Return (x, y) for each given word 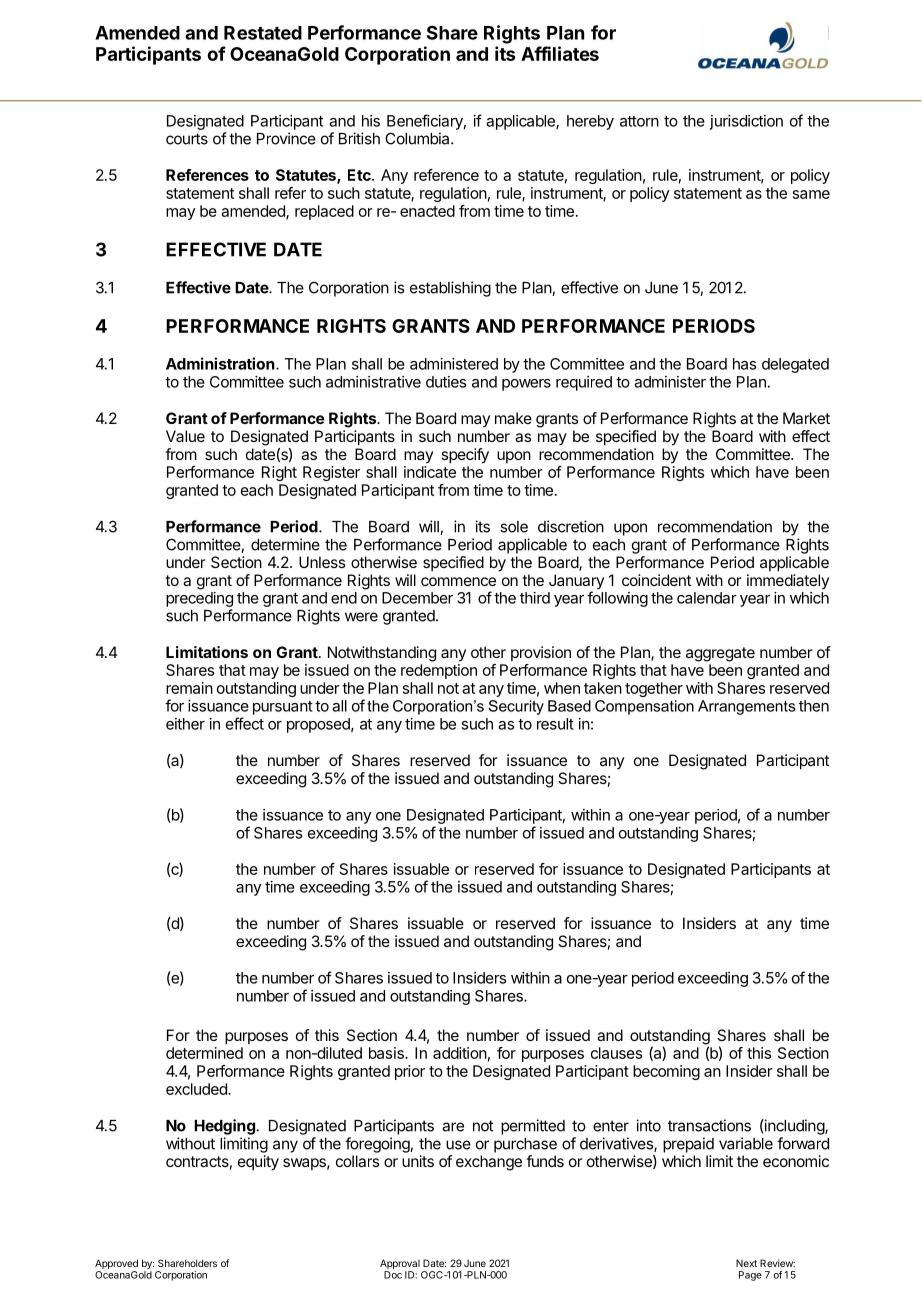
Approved (116, 1265)
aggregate (720, 654)
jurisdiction (746, 122)
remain (189, 688)
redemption (439, 671)
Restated (263, 33)
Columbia (418, 138)
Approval (400, 1265)
